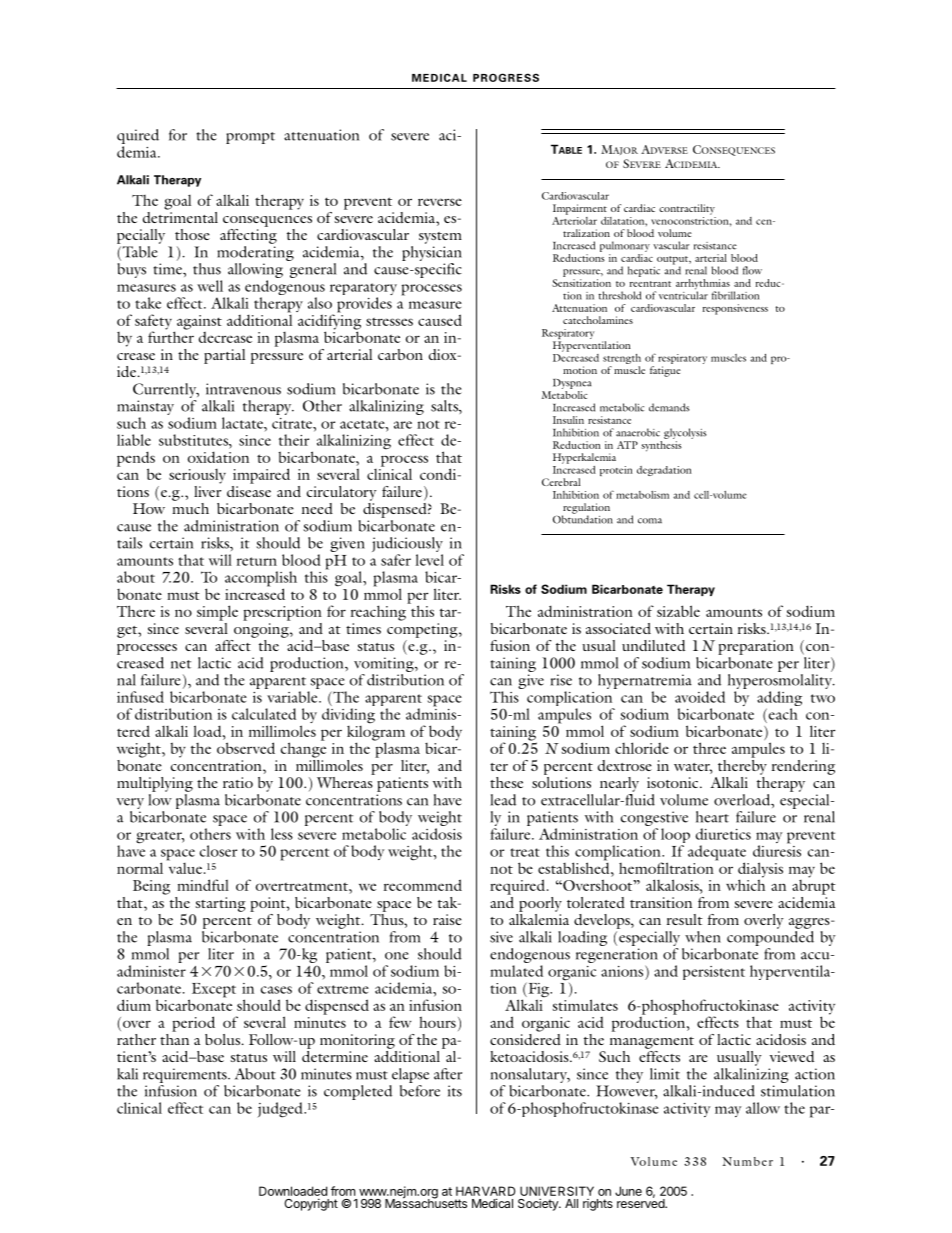 Image resolution: width=952 pixels, height=1233 pixels. What do you see at coordinates (561, 680) in the screenshot?
I see `rise` at bounding box center [561, 680].
